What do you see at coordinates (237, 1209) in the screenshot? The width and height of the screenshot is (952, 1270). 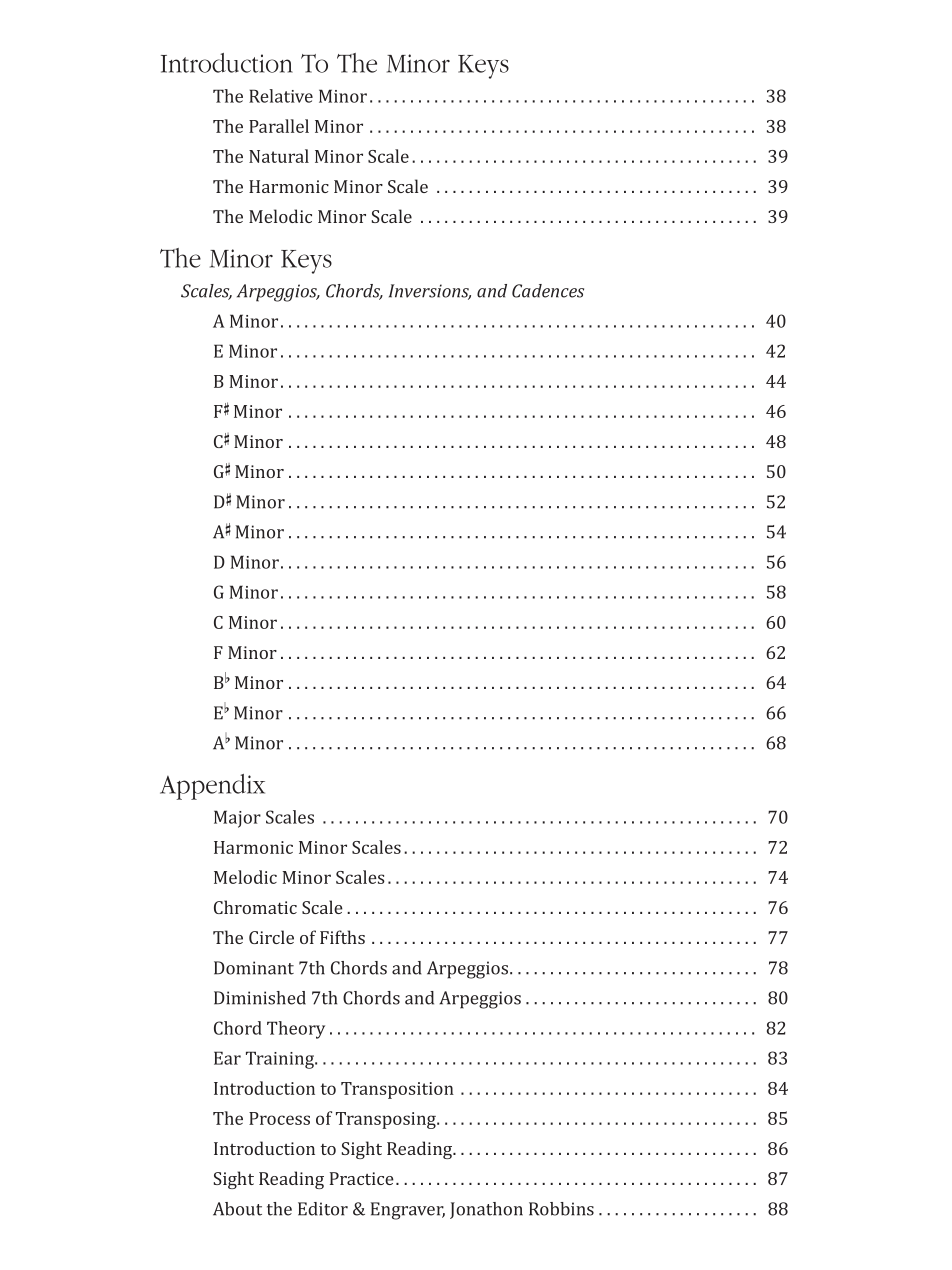 I see `About` at bounding box center [237, 1209].
